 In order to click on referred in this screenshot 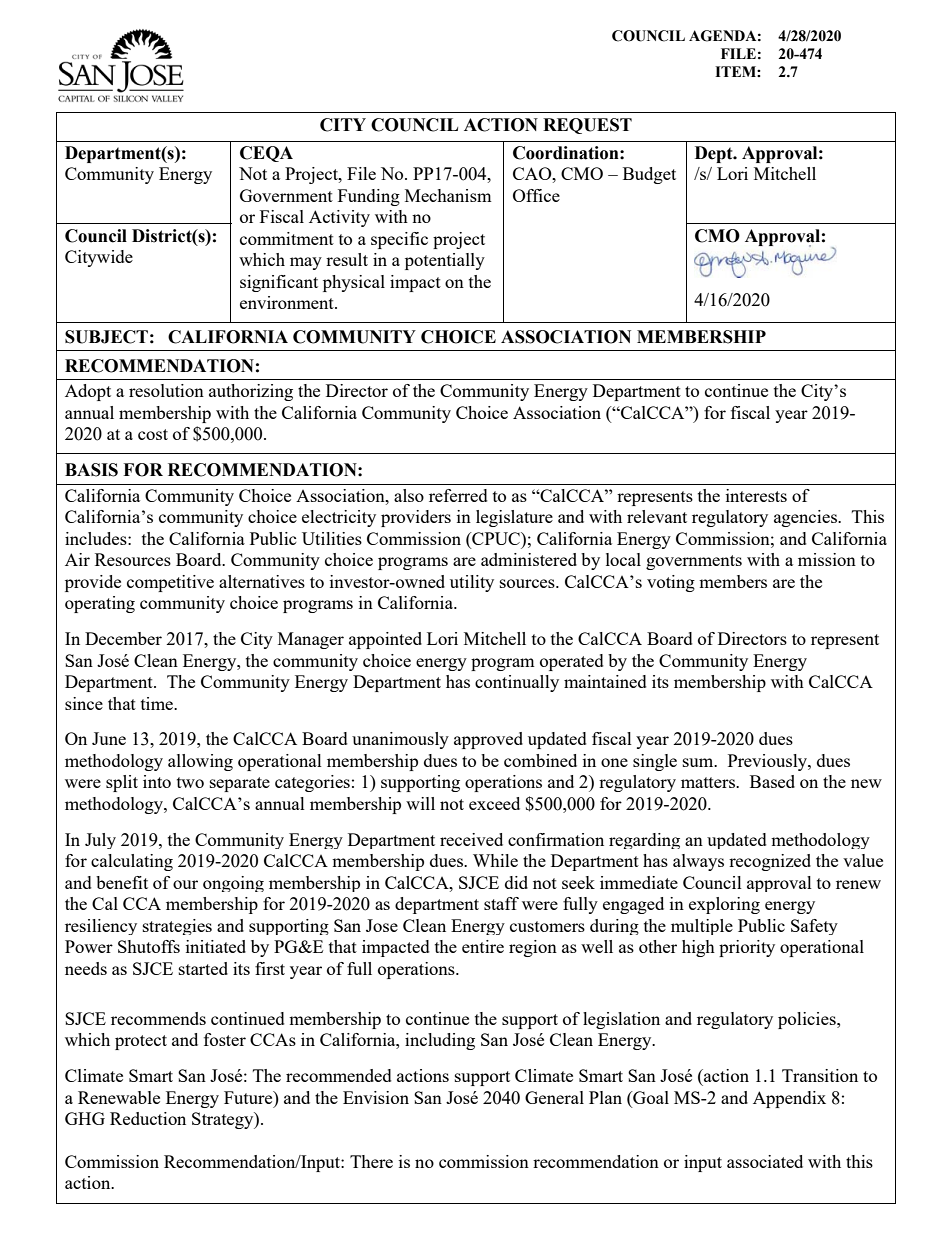, I will do `click(458, 495)`.
